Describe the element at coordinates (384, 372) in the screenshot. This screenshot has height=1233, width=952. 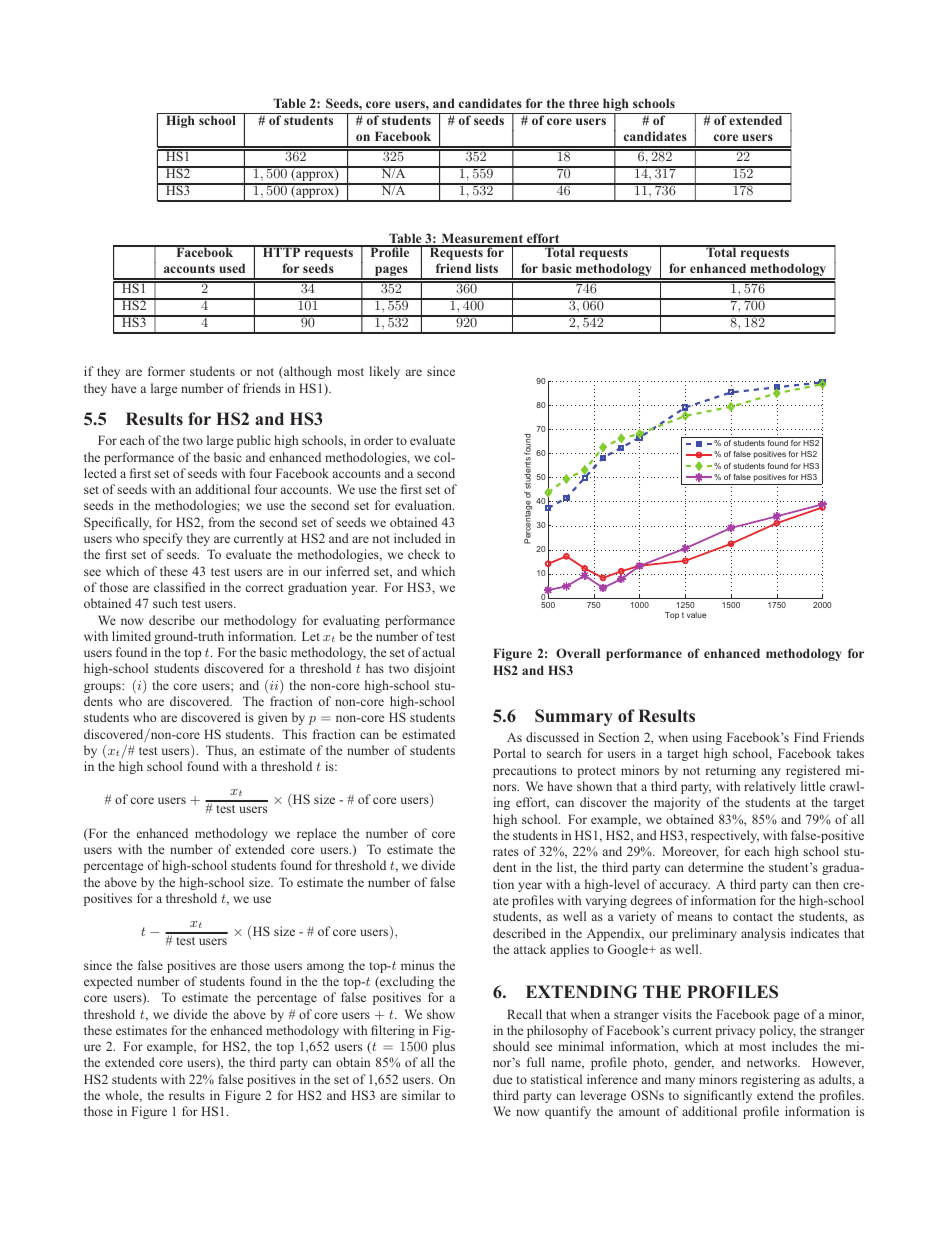
I see `likely` at that location.
